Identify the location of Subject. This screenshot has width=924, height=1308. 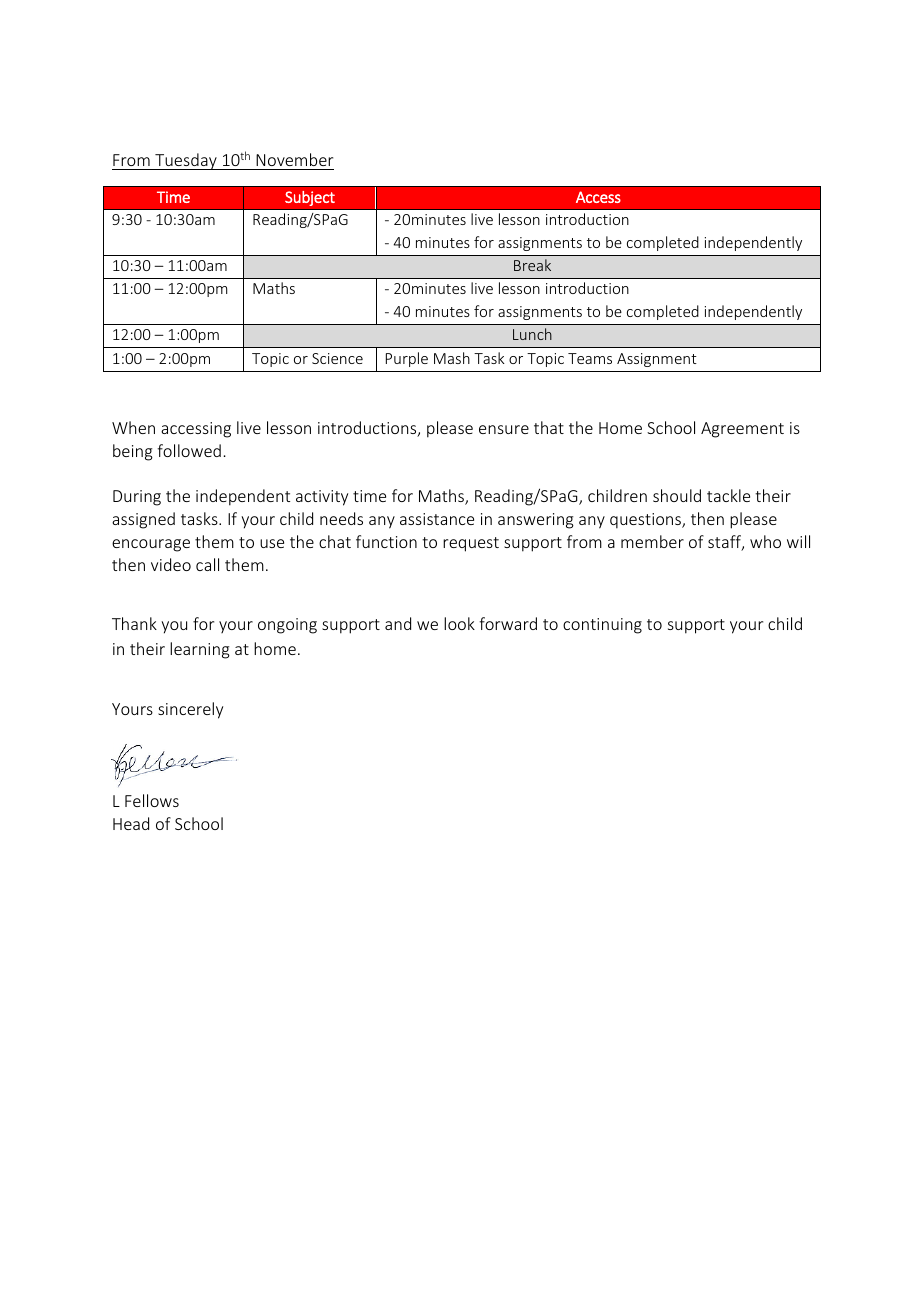
(310, 198).
